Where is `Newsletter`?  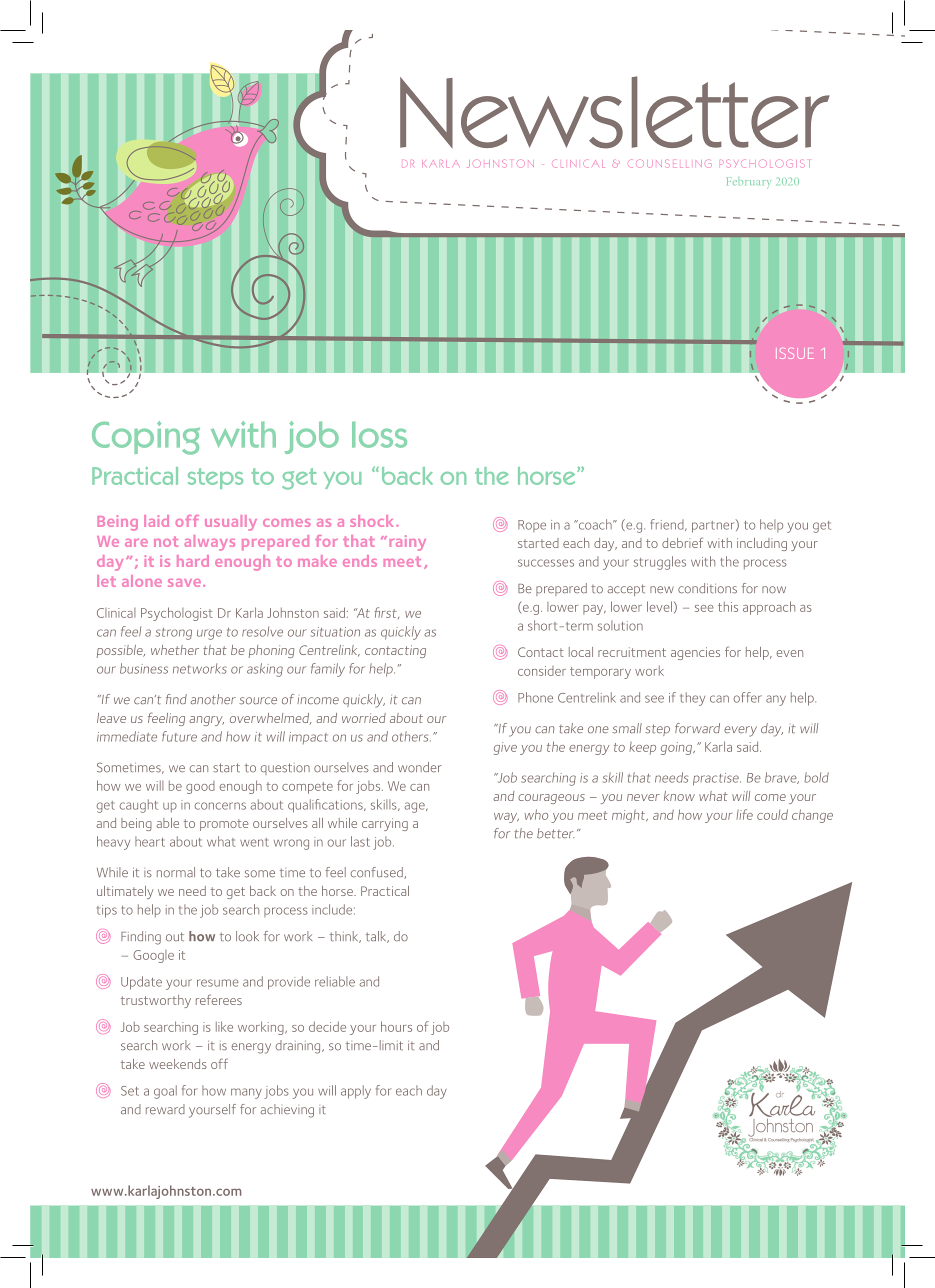 Newsletter is located at coordinates (615, 112).
